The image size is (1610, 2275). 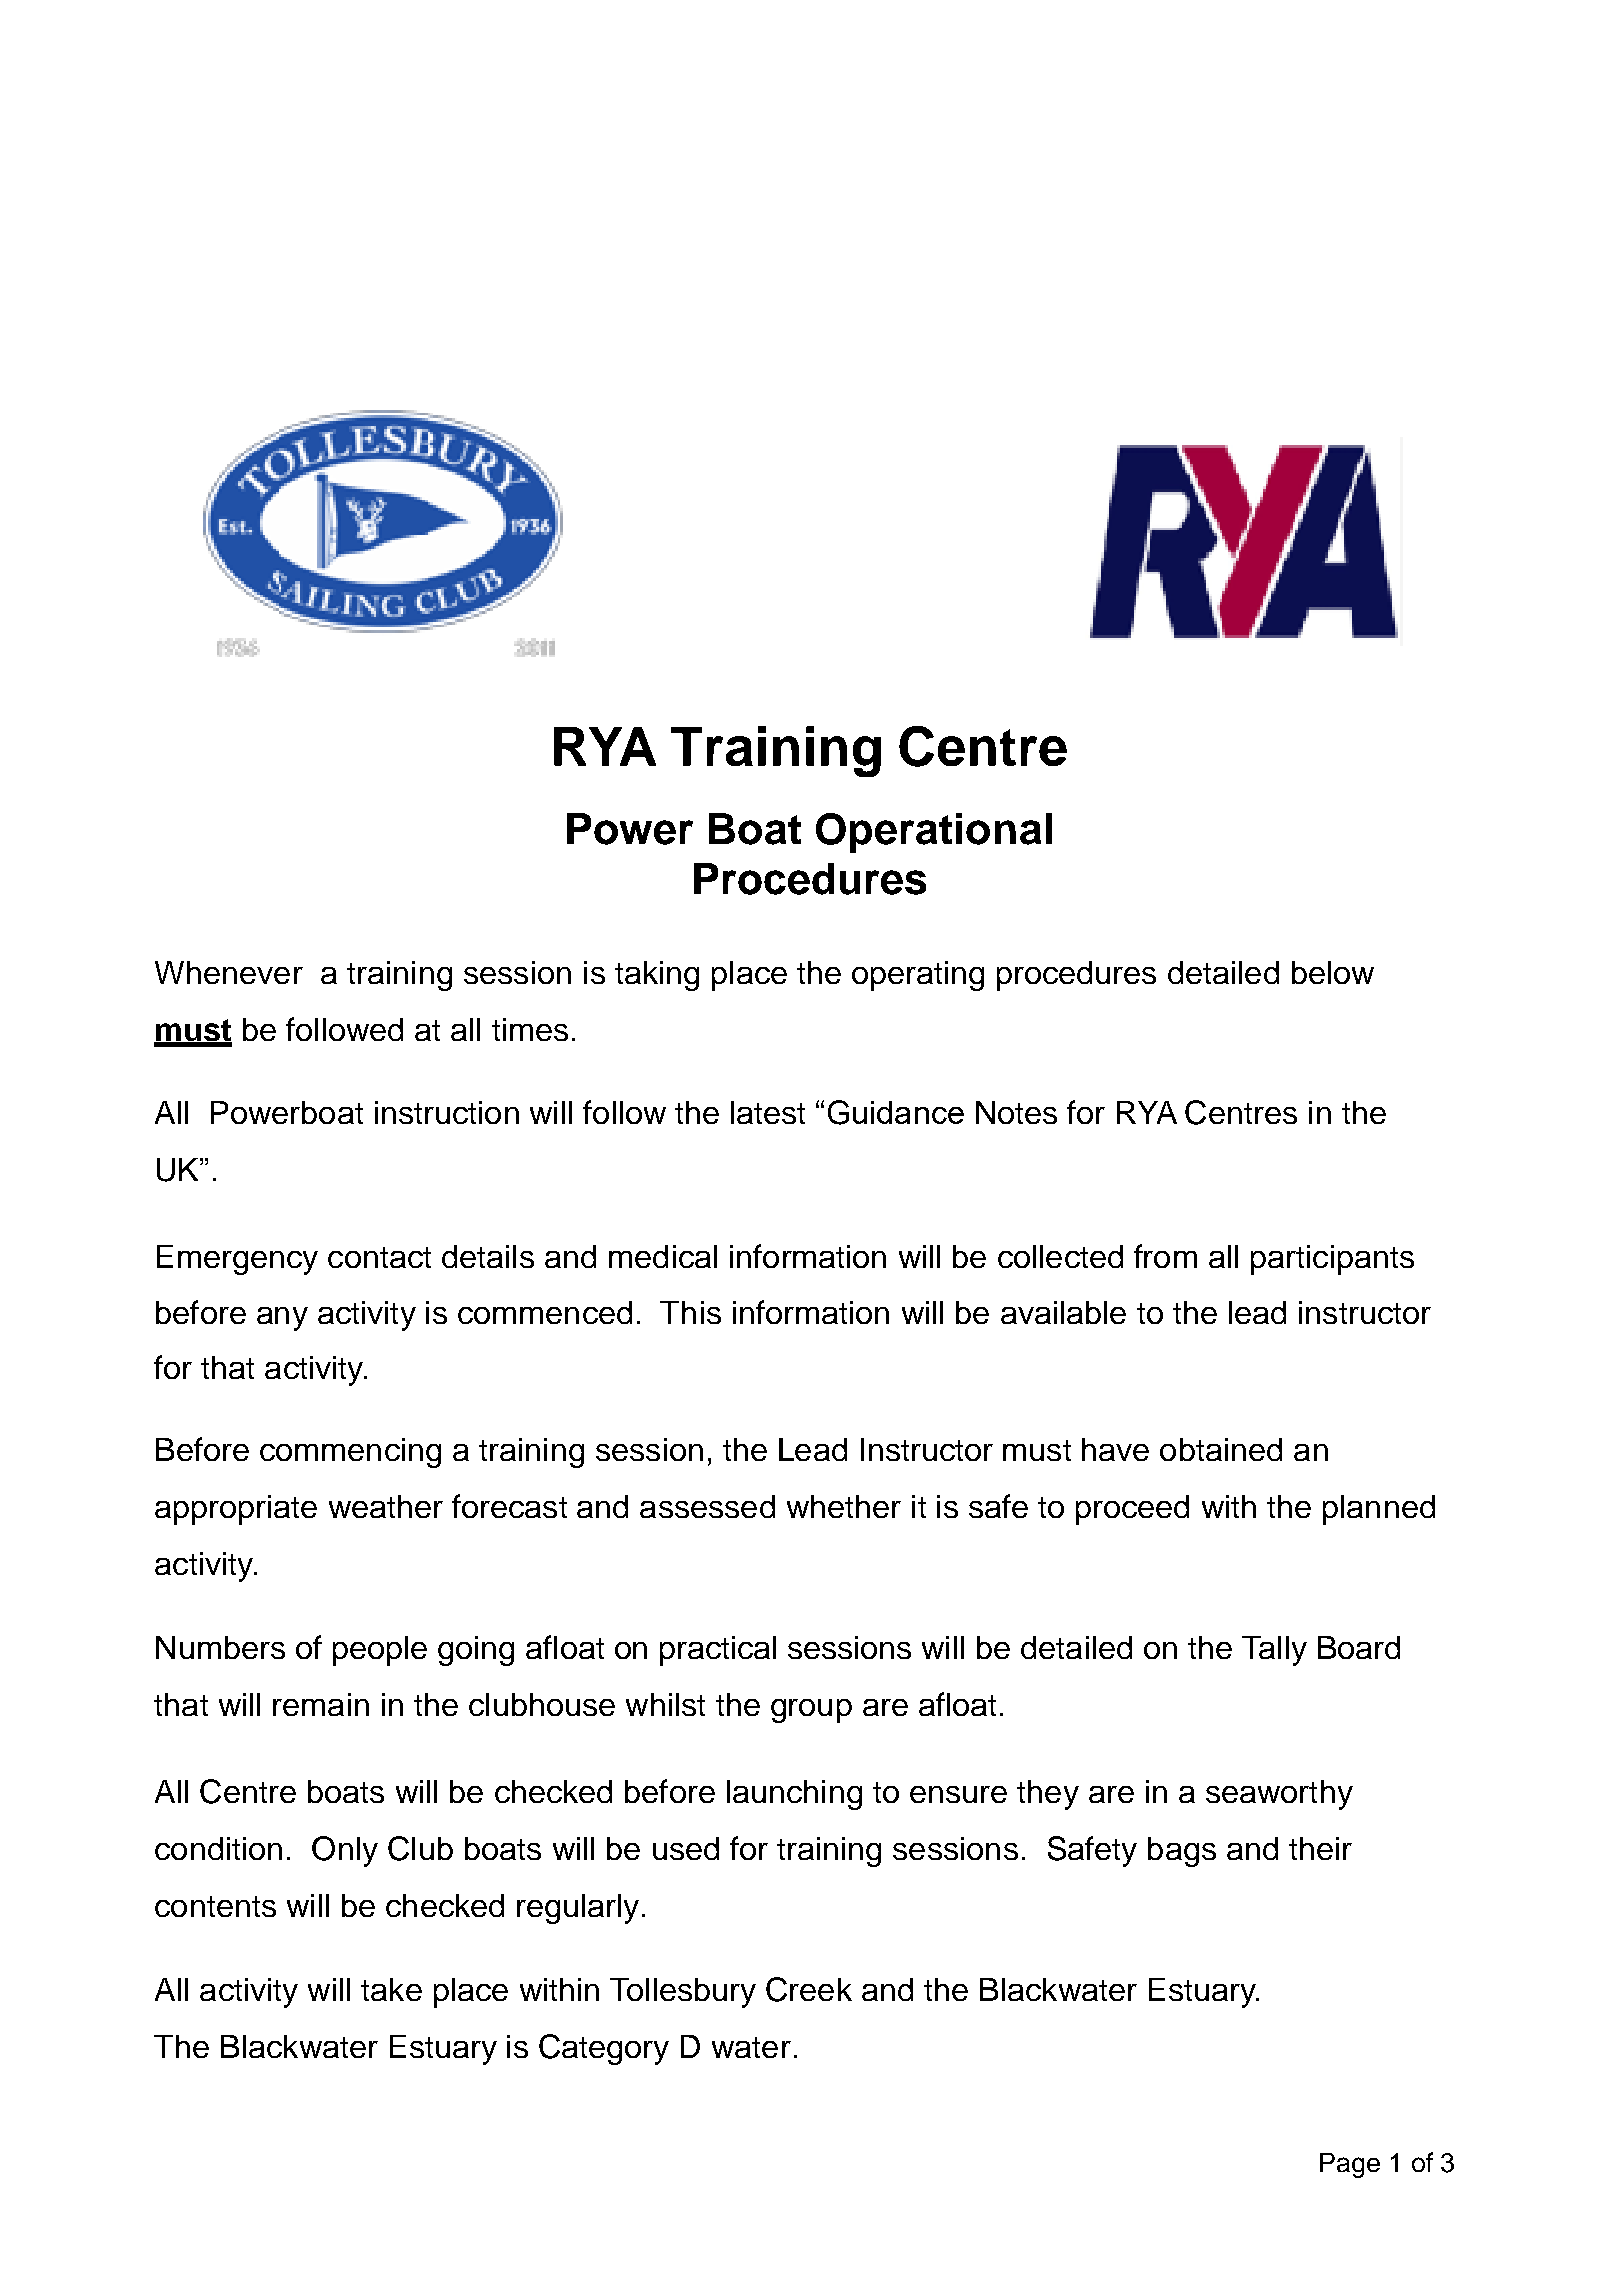 What do you see at coordinates (794, 1795) in the image?
I see `launching` at bounding box center [794, 1795].
